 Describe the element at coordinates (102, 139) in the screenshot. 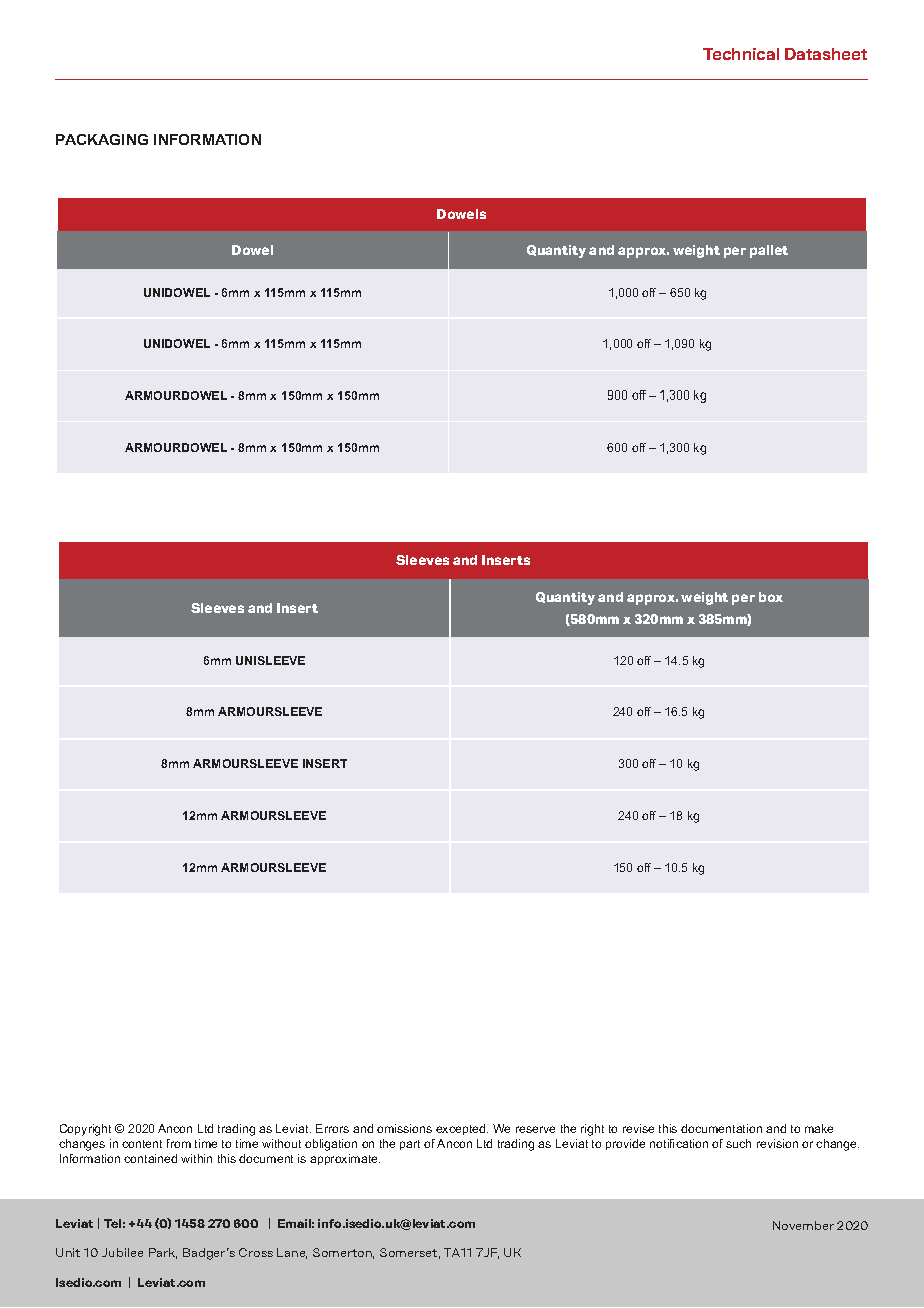

I see `PACKAGING` at that location.
